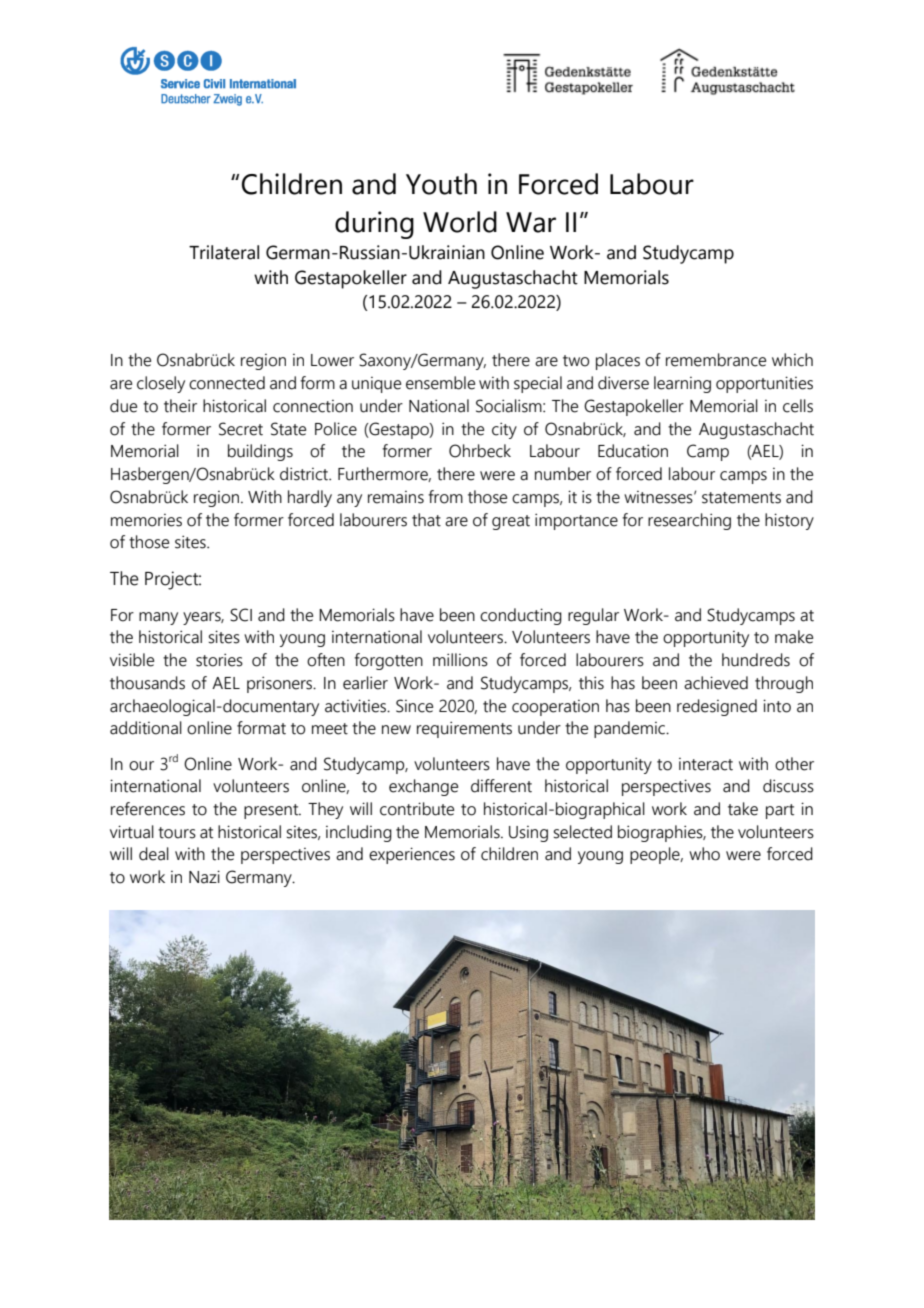 The width and height of the image is (924, 1308). Describe the element at coordinates (460, 222) in the image. I see `World` at that location.
